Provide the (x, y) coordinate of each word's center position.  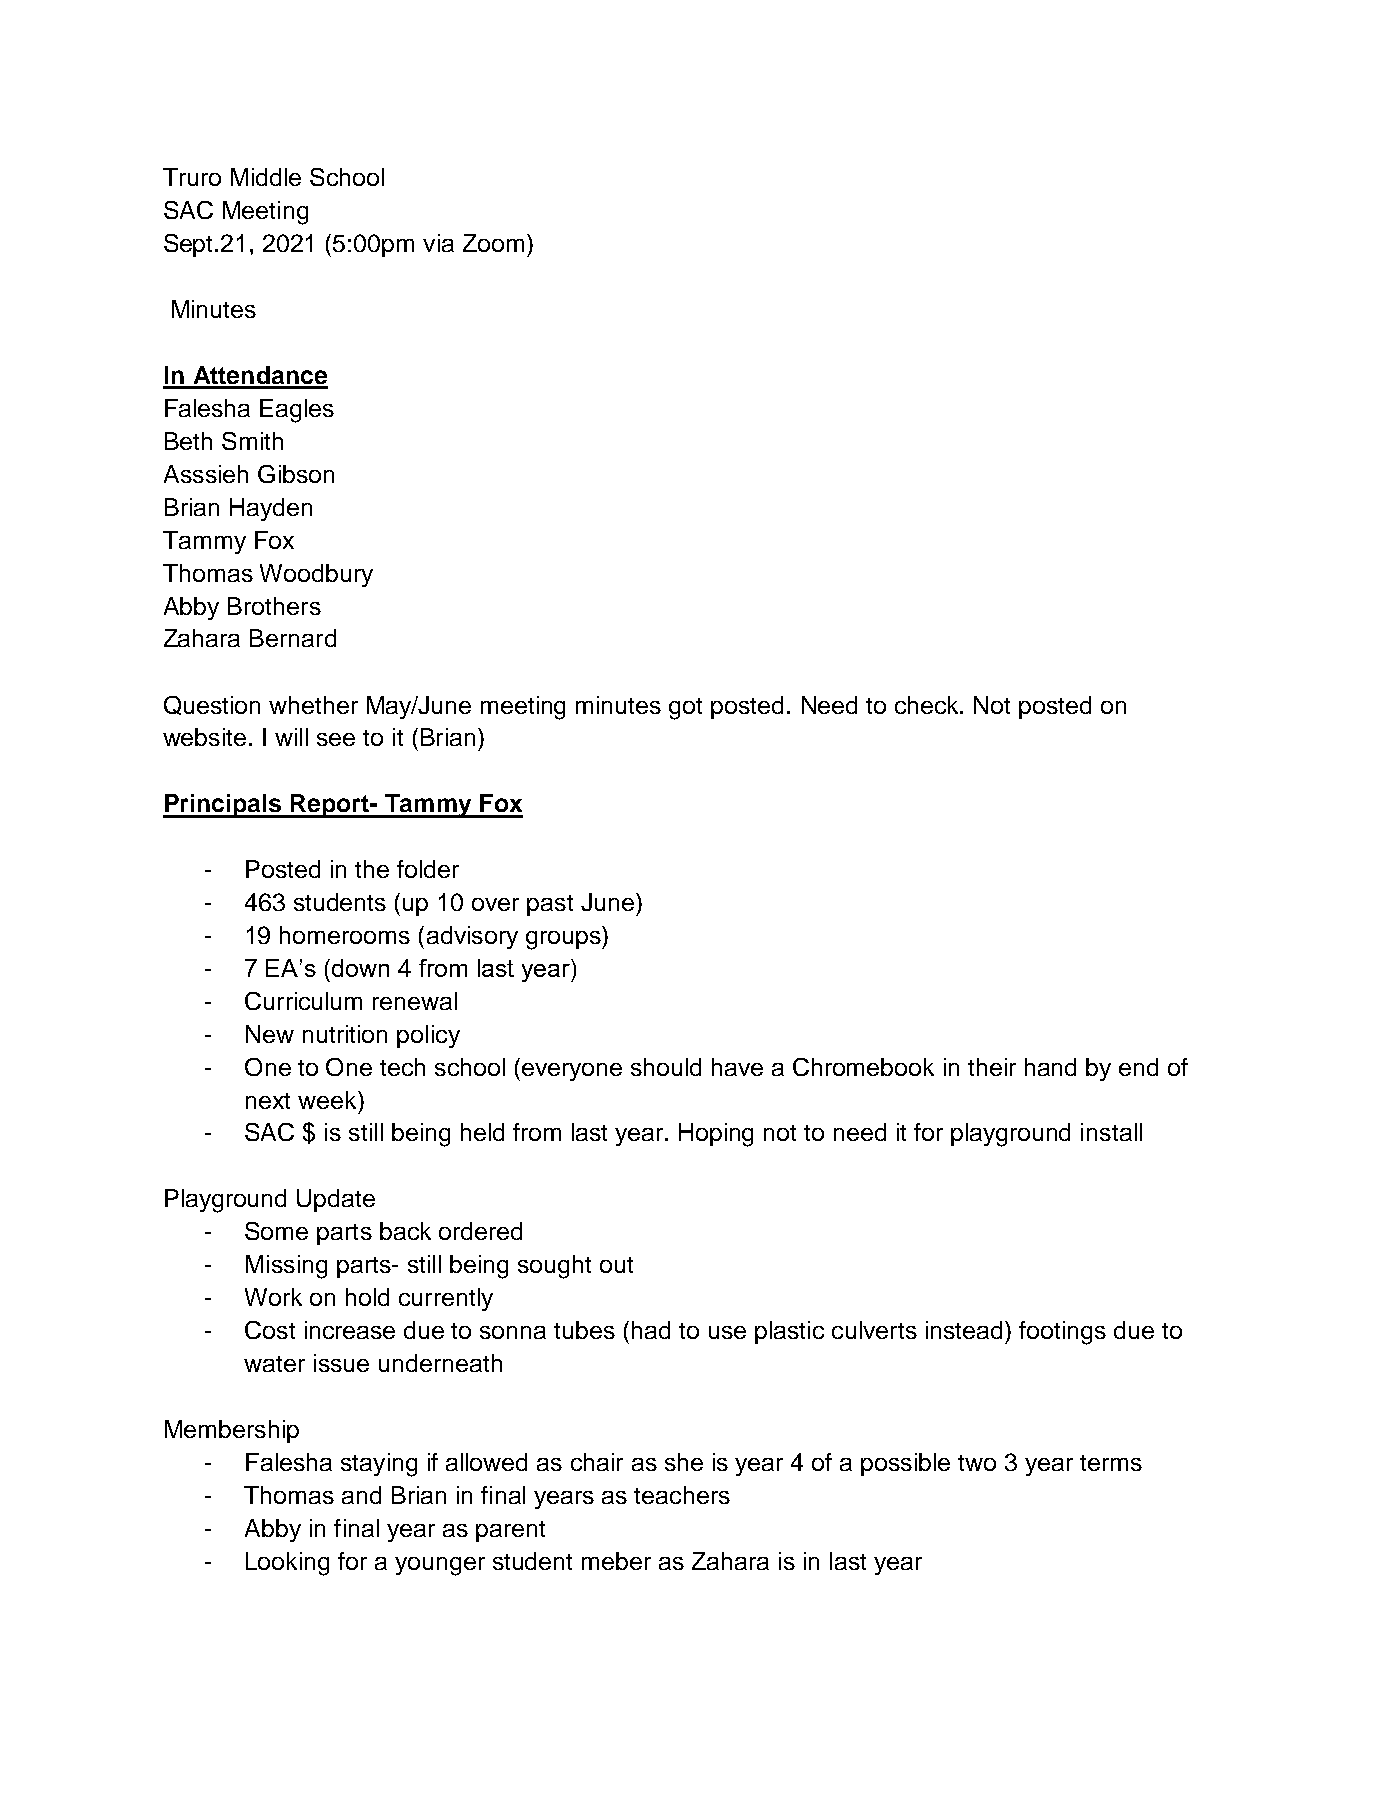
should (666, 1067)
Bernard (293, 638)
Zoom (493, 243)
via (438, 243)
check (928, 705)
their (992, 1067)
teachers (682, 1495)
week (328, 1100)
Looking (287, 1564)
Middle (266, 177)
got (685, 709)
